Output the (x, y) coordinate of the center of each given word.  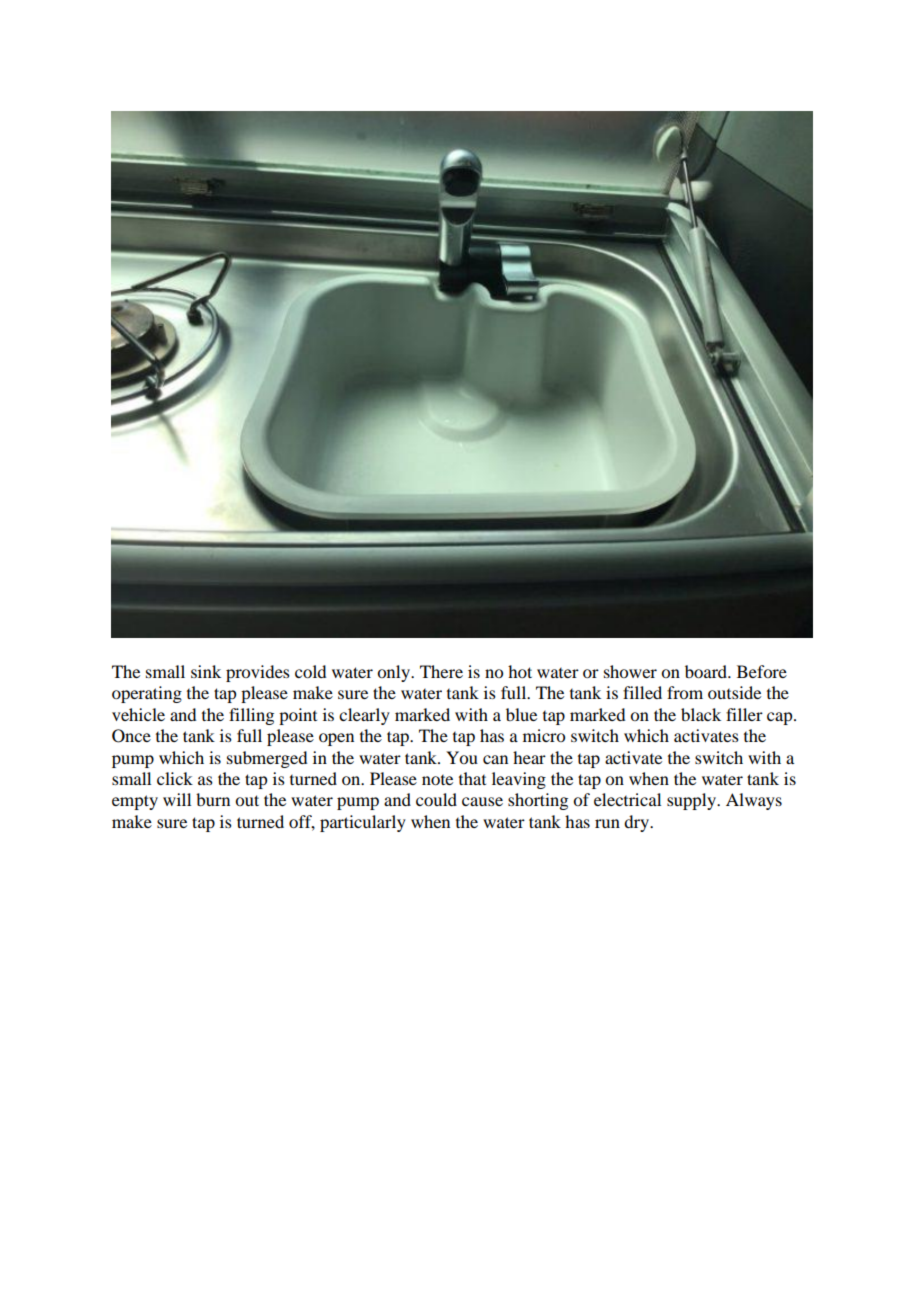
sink (206, 671)
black (701, 714)
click (175, 778)
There (441, 671)
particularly (363, 823)
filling (251, 716)
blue (521, 714)
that (472, 778)
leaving (519, 780)
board (707, 671)
